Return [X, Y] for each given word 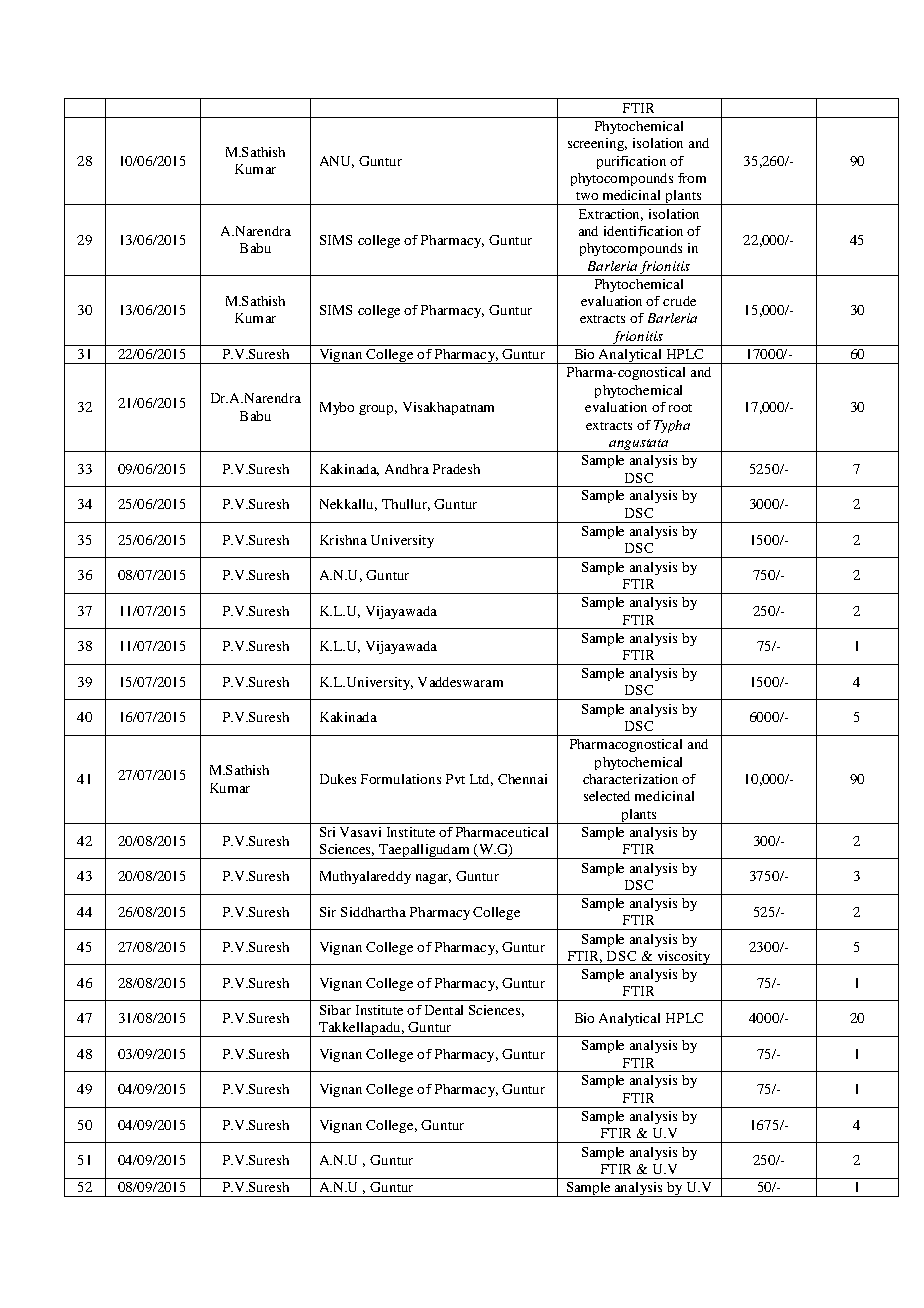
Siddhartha [373, 912]
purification [631, 162]
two [587, 196]
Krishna [343, 540]
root [680, 408]
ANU [337, 162]
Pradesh [456, 469]
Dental [444, 1010]
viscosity [684, 958]
